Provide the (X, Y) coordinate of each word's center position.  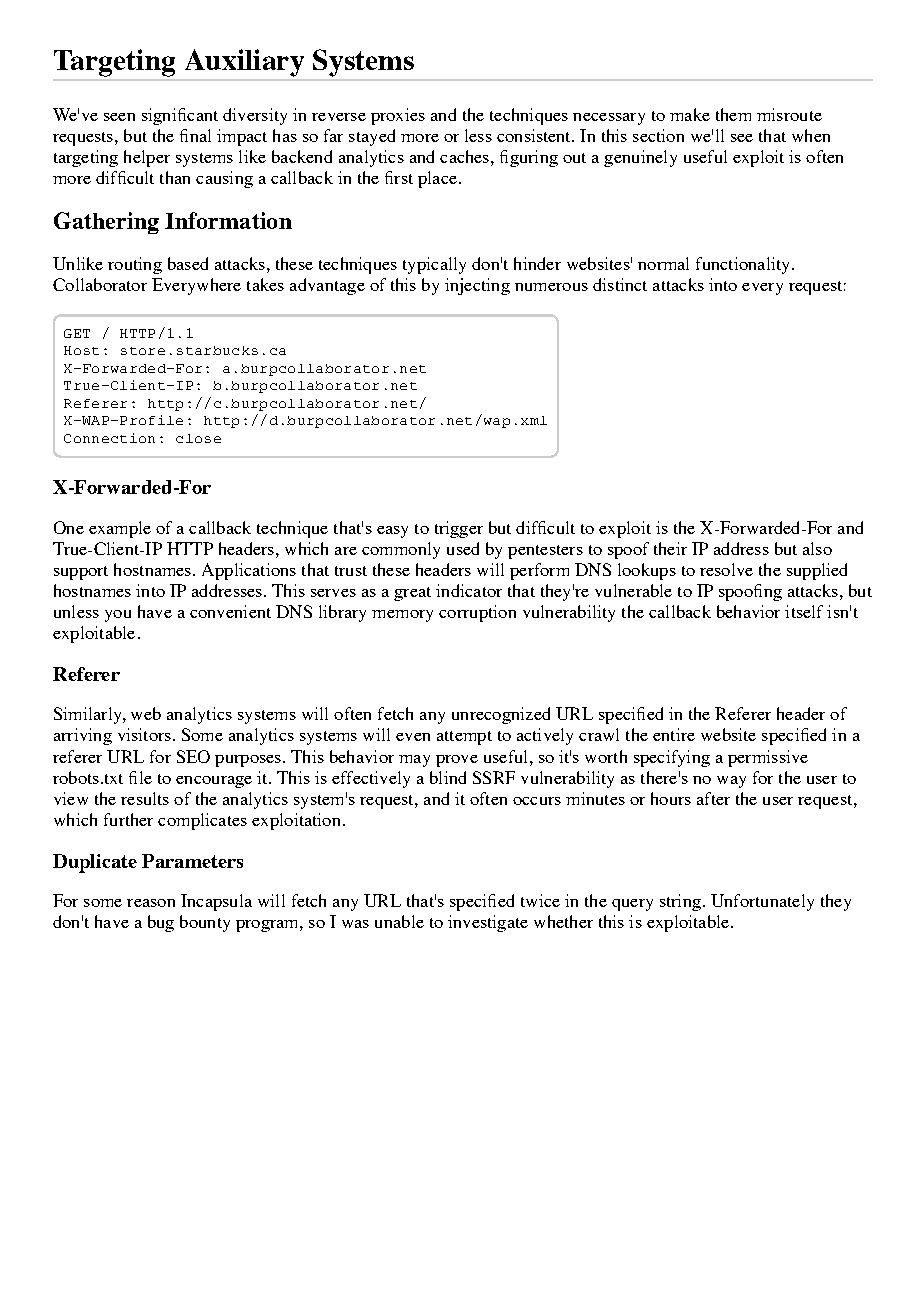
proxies (398, 116)
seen (119, 117)
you (118, 616)
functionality (744, 265)
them (733, 114)
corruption (477, 613)
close (198, 438)
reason (151, 903)
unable (399, 921)
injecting (477, 286)
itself (804, 611)
